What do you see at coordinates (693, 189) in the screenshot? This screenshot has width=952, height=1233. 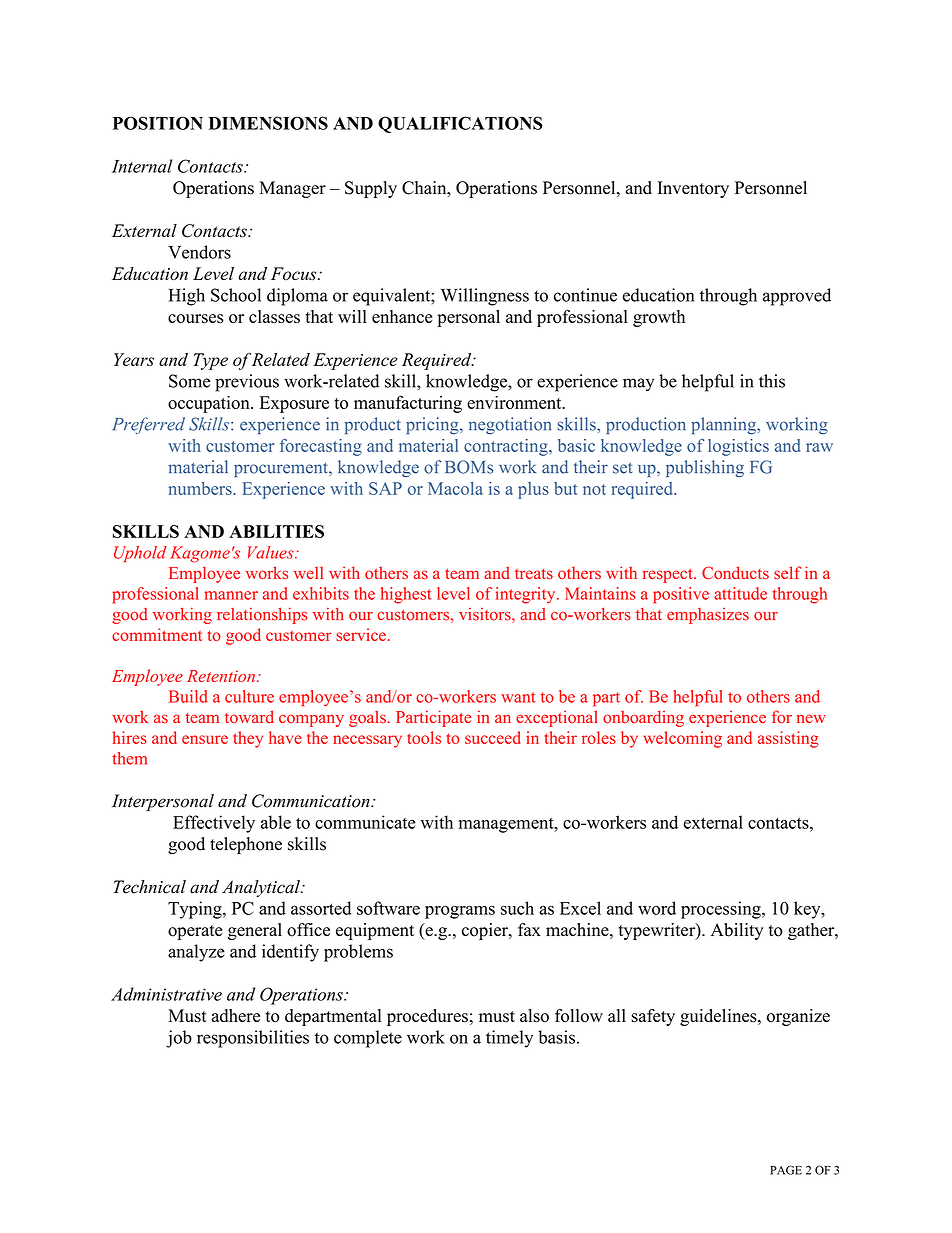 I see `Inventory` at bounding box center [693, 189].
